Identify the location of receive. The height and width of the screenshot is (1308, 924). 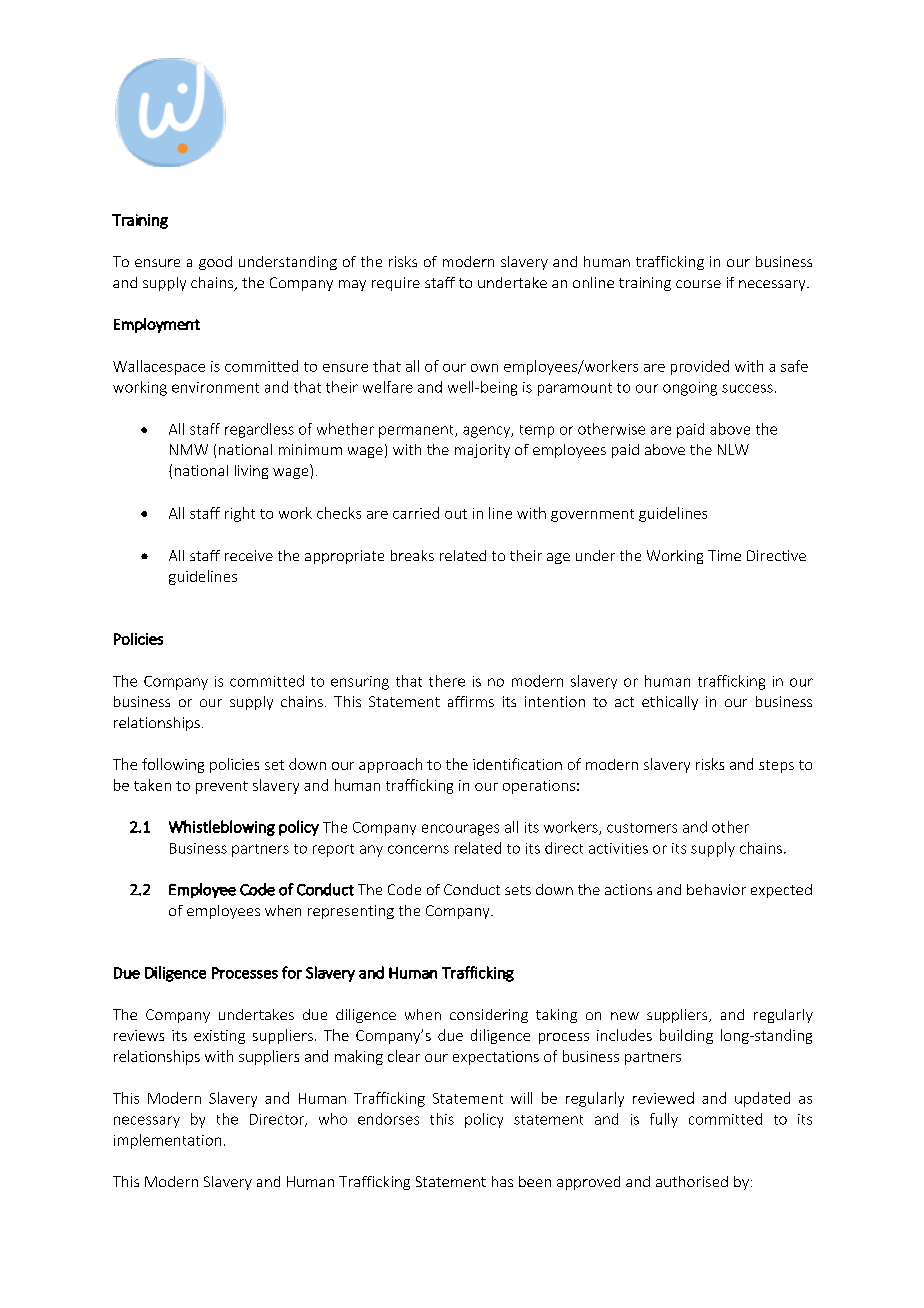
(249, 555).
